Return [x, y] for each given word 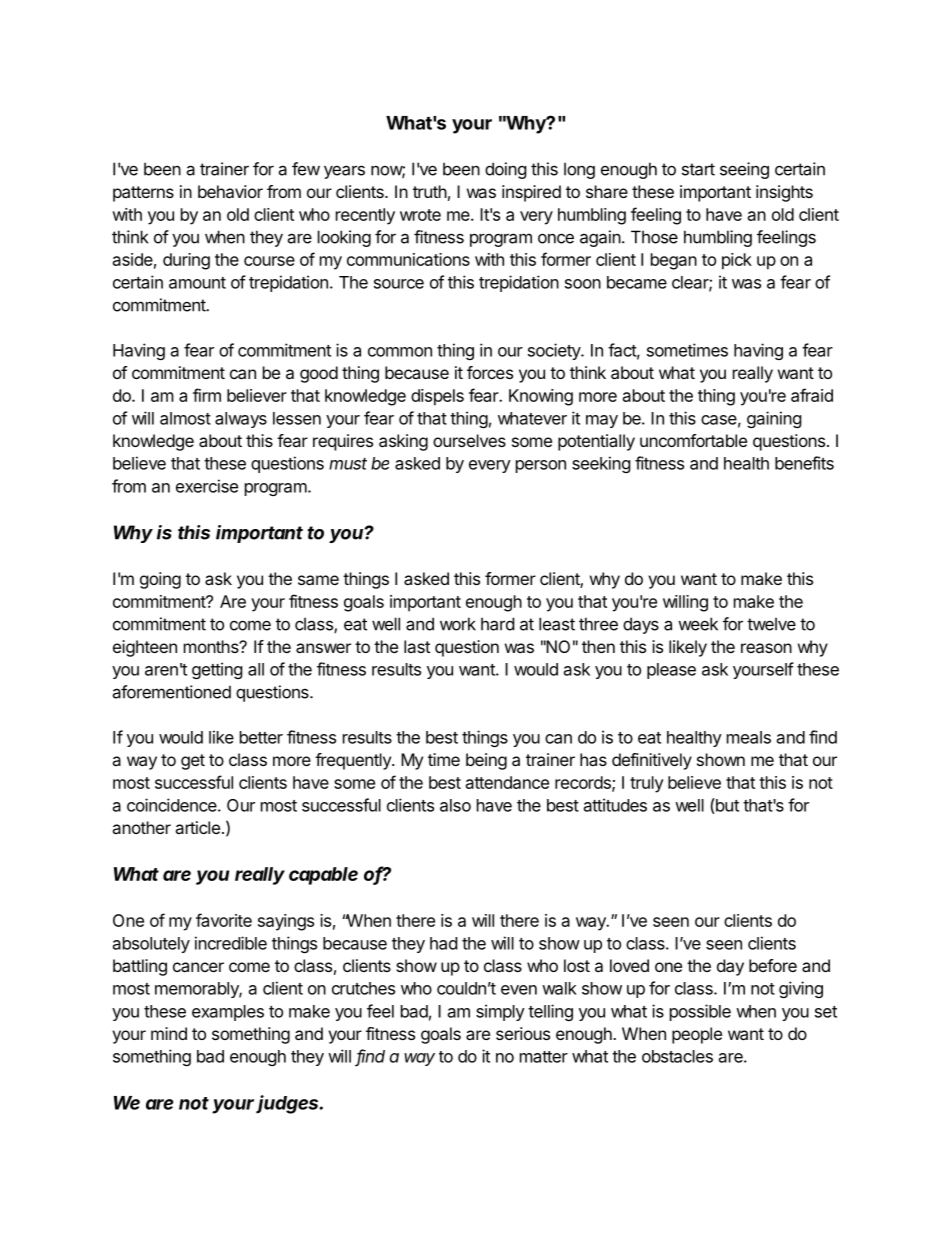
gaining [774, 419]
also [455, 805]
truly [647, 784]
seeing [744, 170]
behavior [230, 191]
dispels [437, 397]
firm [207, 395]
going [160, 580]
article [197, 827]
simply [500, 1012]
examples [228, 1013]
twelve [771, 624]
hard [497, 624]
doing [506, 170]
